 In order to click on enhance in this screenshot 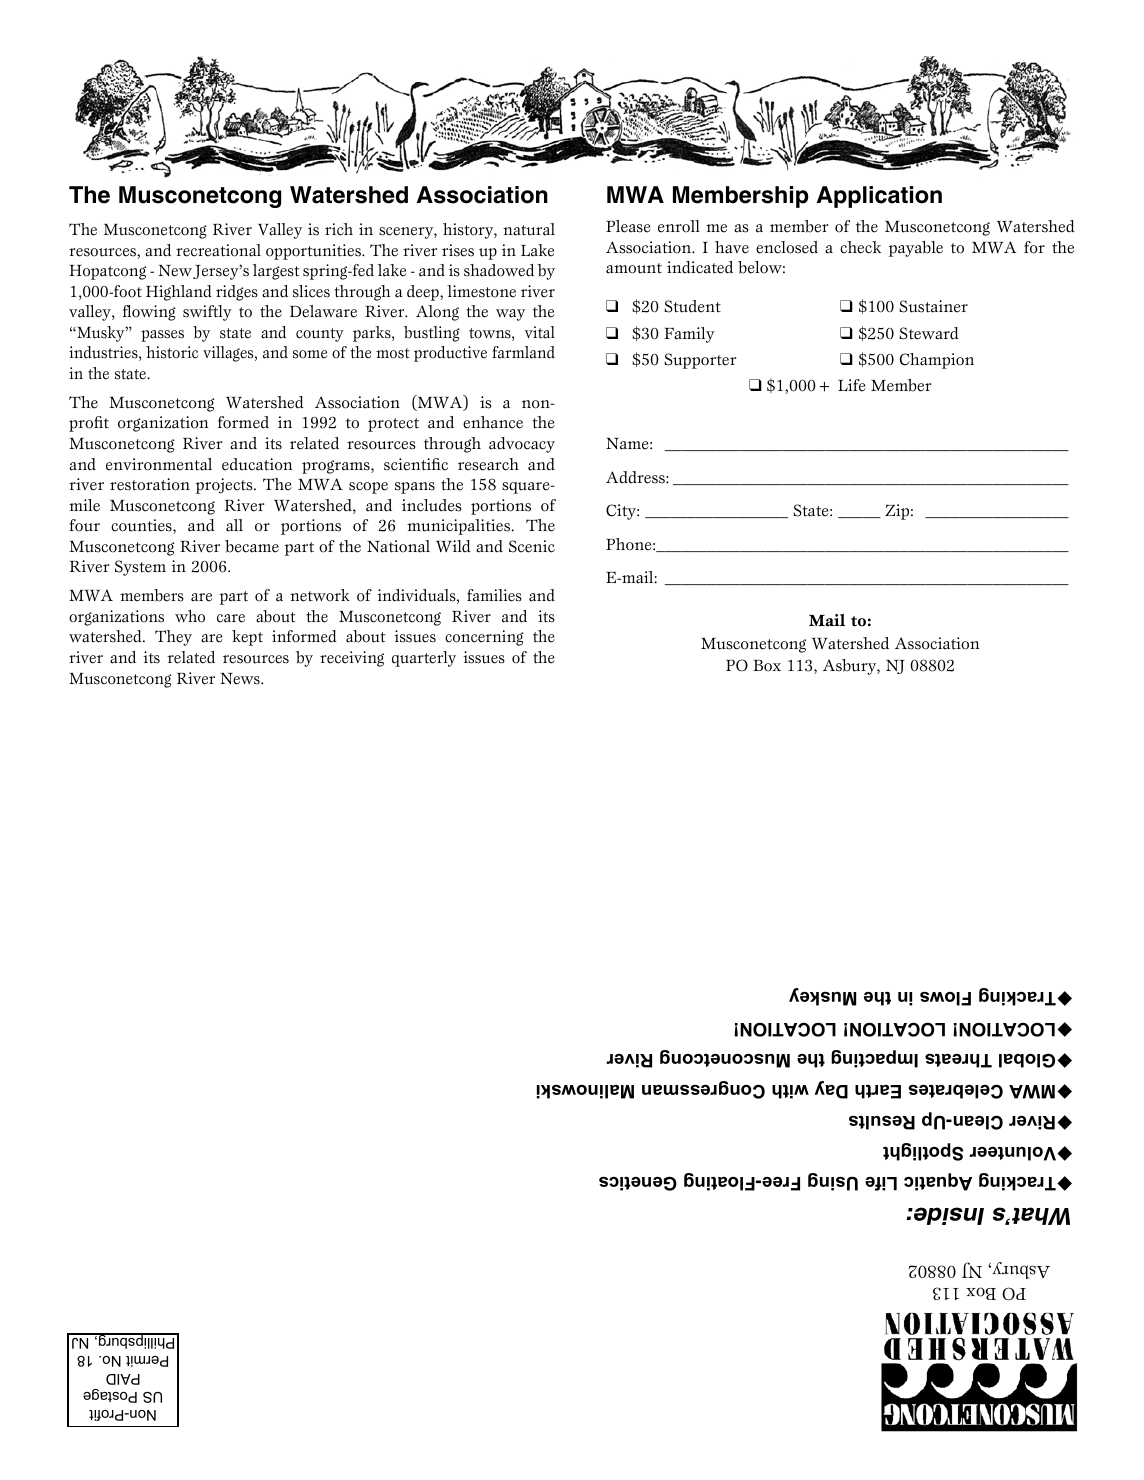, I will do `click(493, 422)`.
